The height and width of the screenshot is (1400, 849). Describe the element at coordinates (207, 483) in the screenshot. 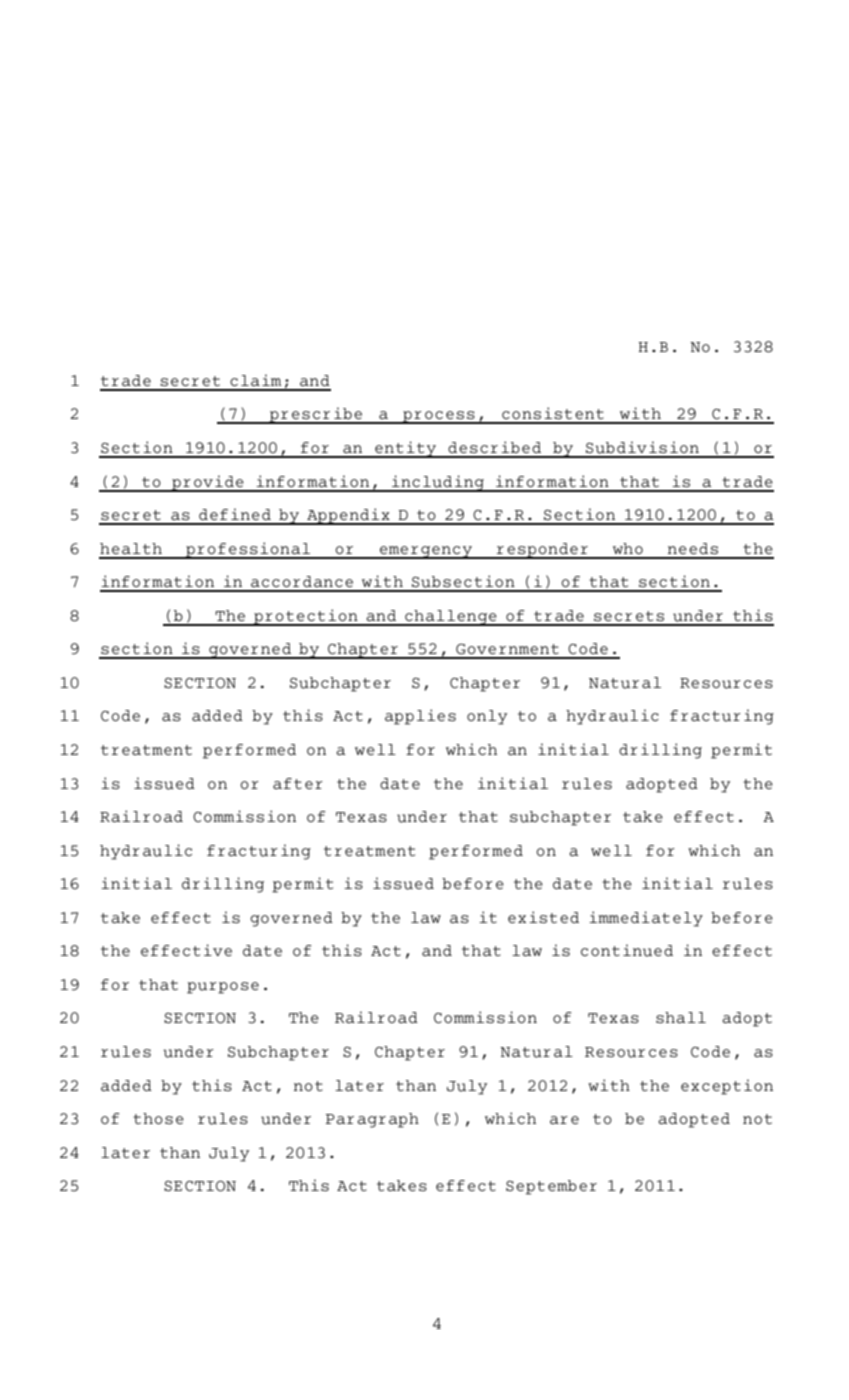

I see `provide` at that location.
